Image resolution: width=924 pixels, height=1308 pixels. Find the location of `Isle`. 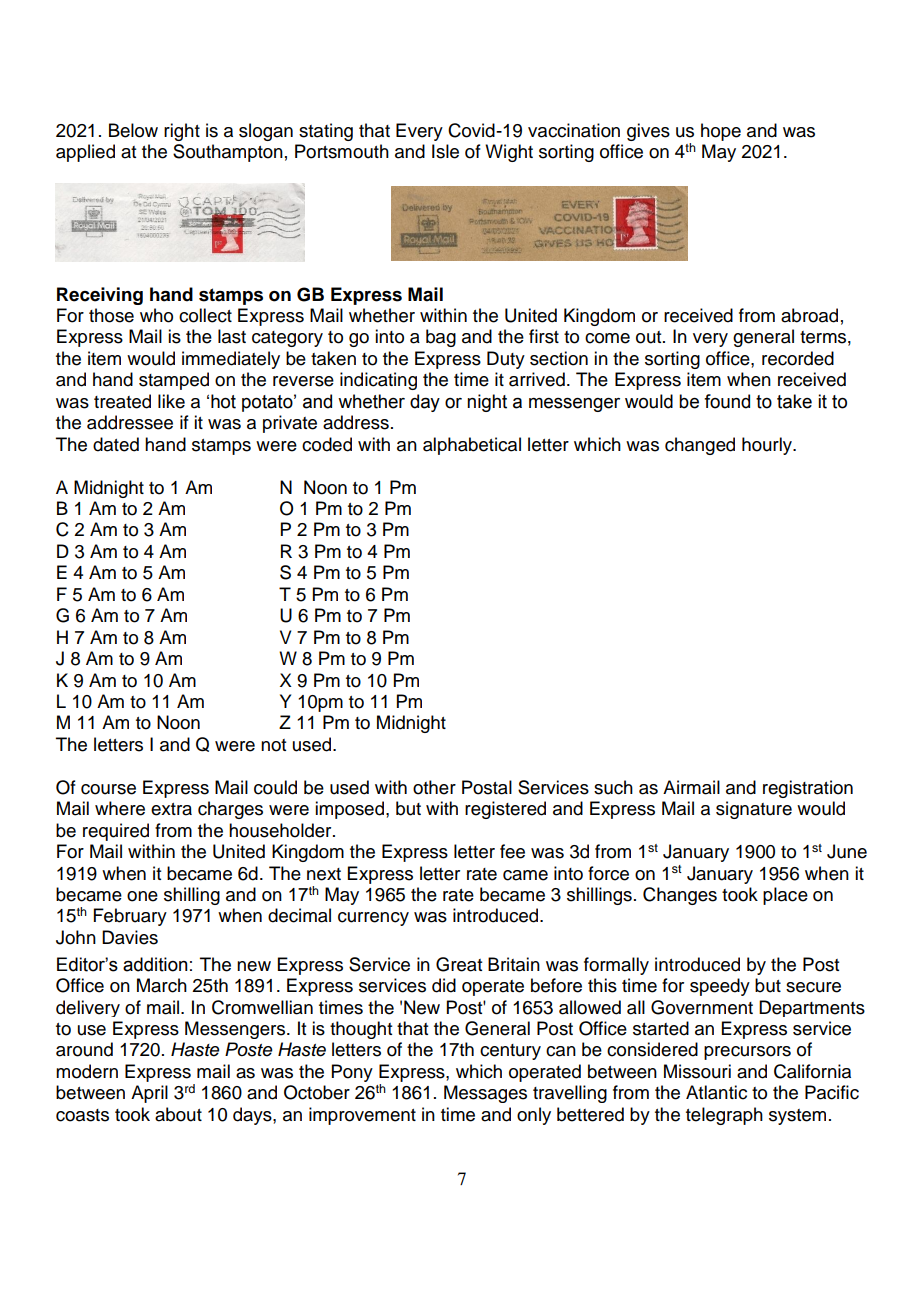

Isle is located at coordinates (445, 151).
